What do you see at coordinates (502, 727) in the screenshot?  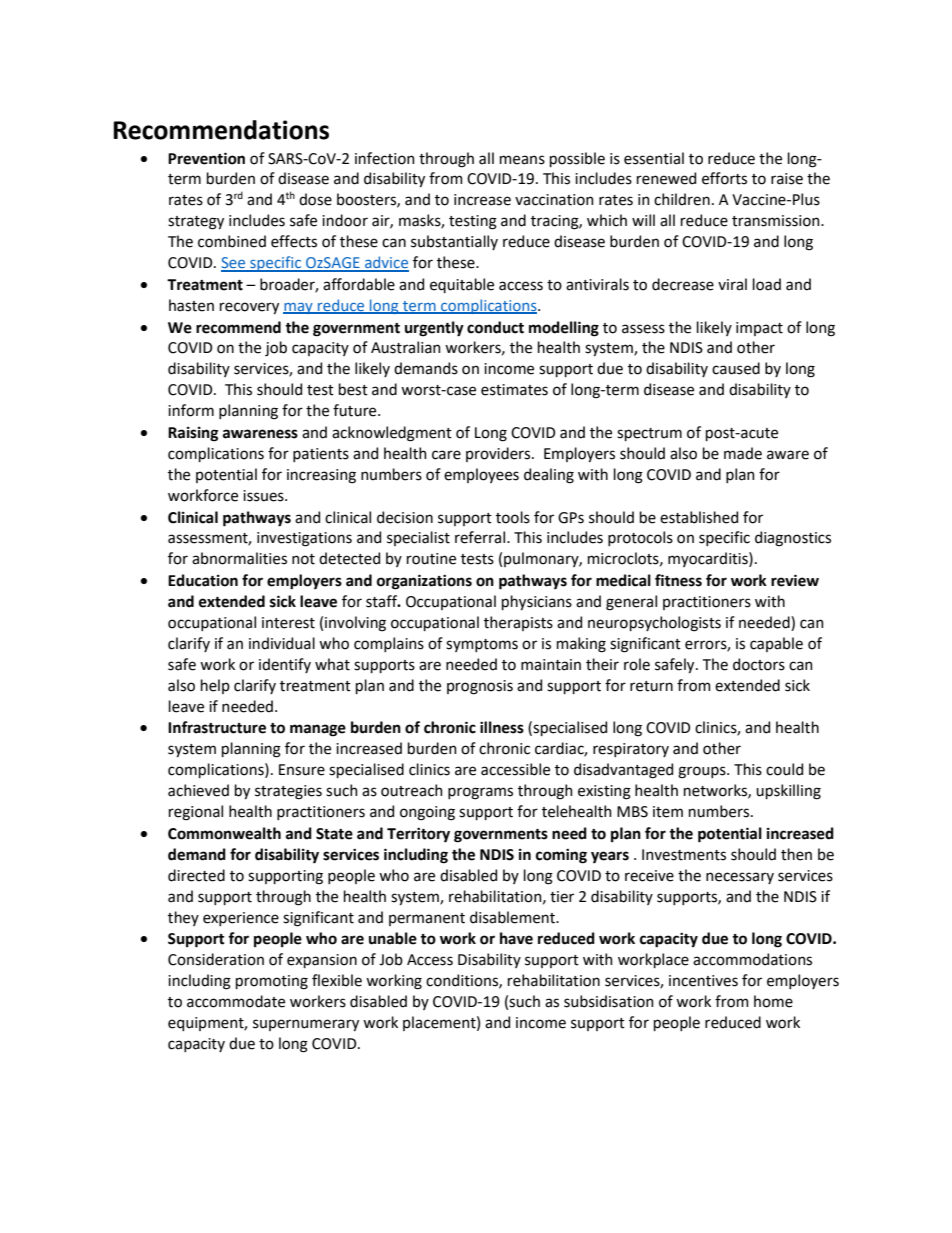 I see `illness` at bounding box center [502, 727].
